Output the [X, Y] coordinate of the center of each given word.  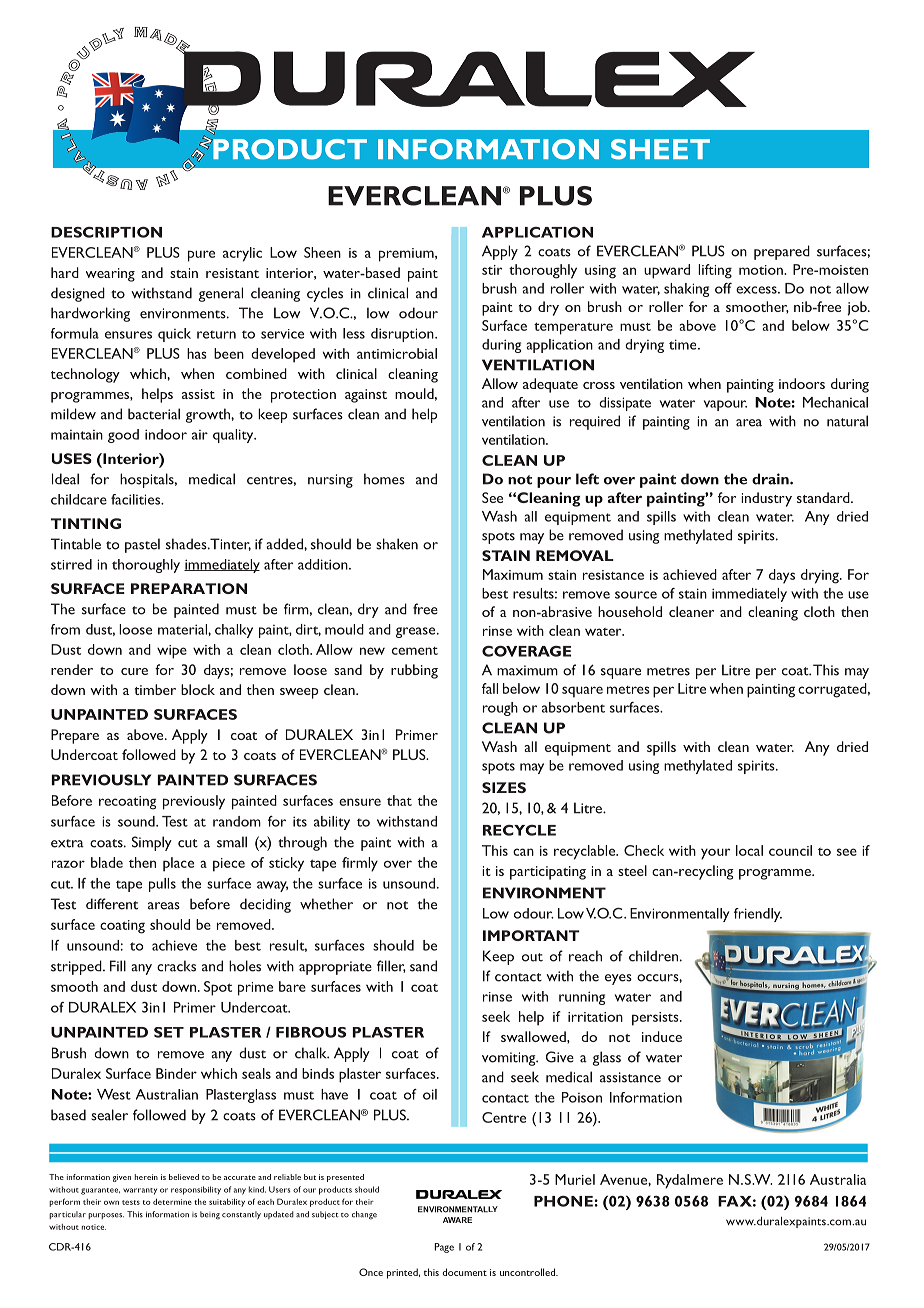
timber [155, 689]
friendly [758, 915]
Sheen [322, 252]
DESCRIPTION [106, 232]
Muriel [575, 1179]
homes [384, 479]
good [123, 436]
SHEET [660, 149]
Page [444, 1248]
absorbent [573, 707]
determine [172, 1201]
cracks [176, 966]
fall [490, 688]
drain [771, 479]
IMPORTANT [531, 935]
